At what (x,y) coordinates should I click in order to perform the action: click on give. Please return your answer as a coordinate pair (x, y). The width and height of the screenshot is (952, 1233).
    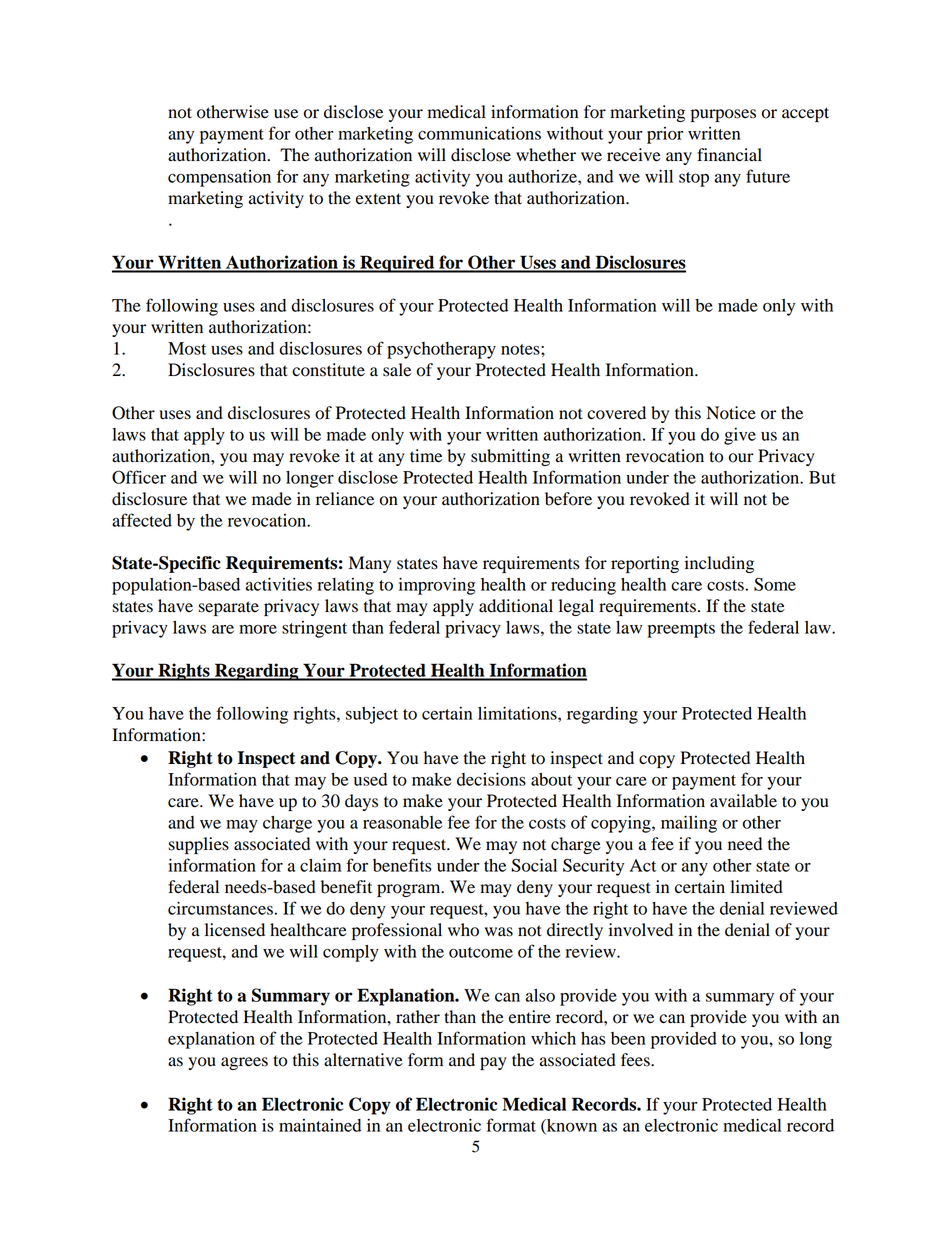
    Looking at the image, I should click on (740, 436).
